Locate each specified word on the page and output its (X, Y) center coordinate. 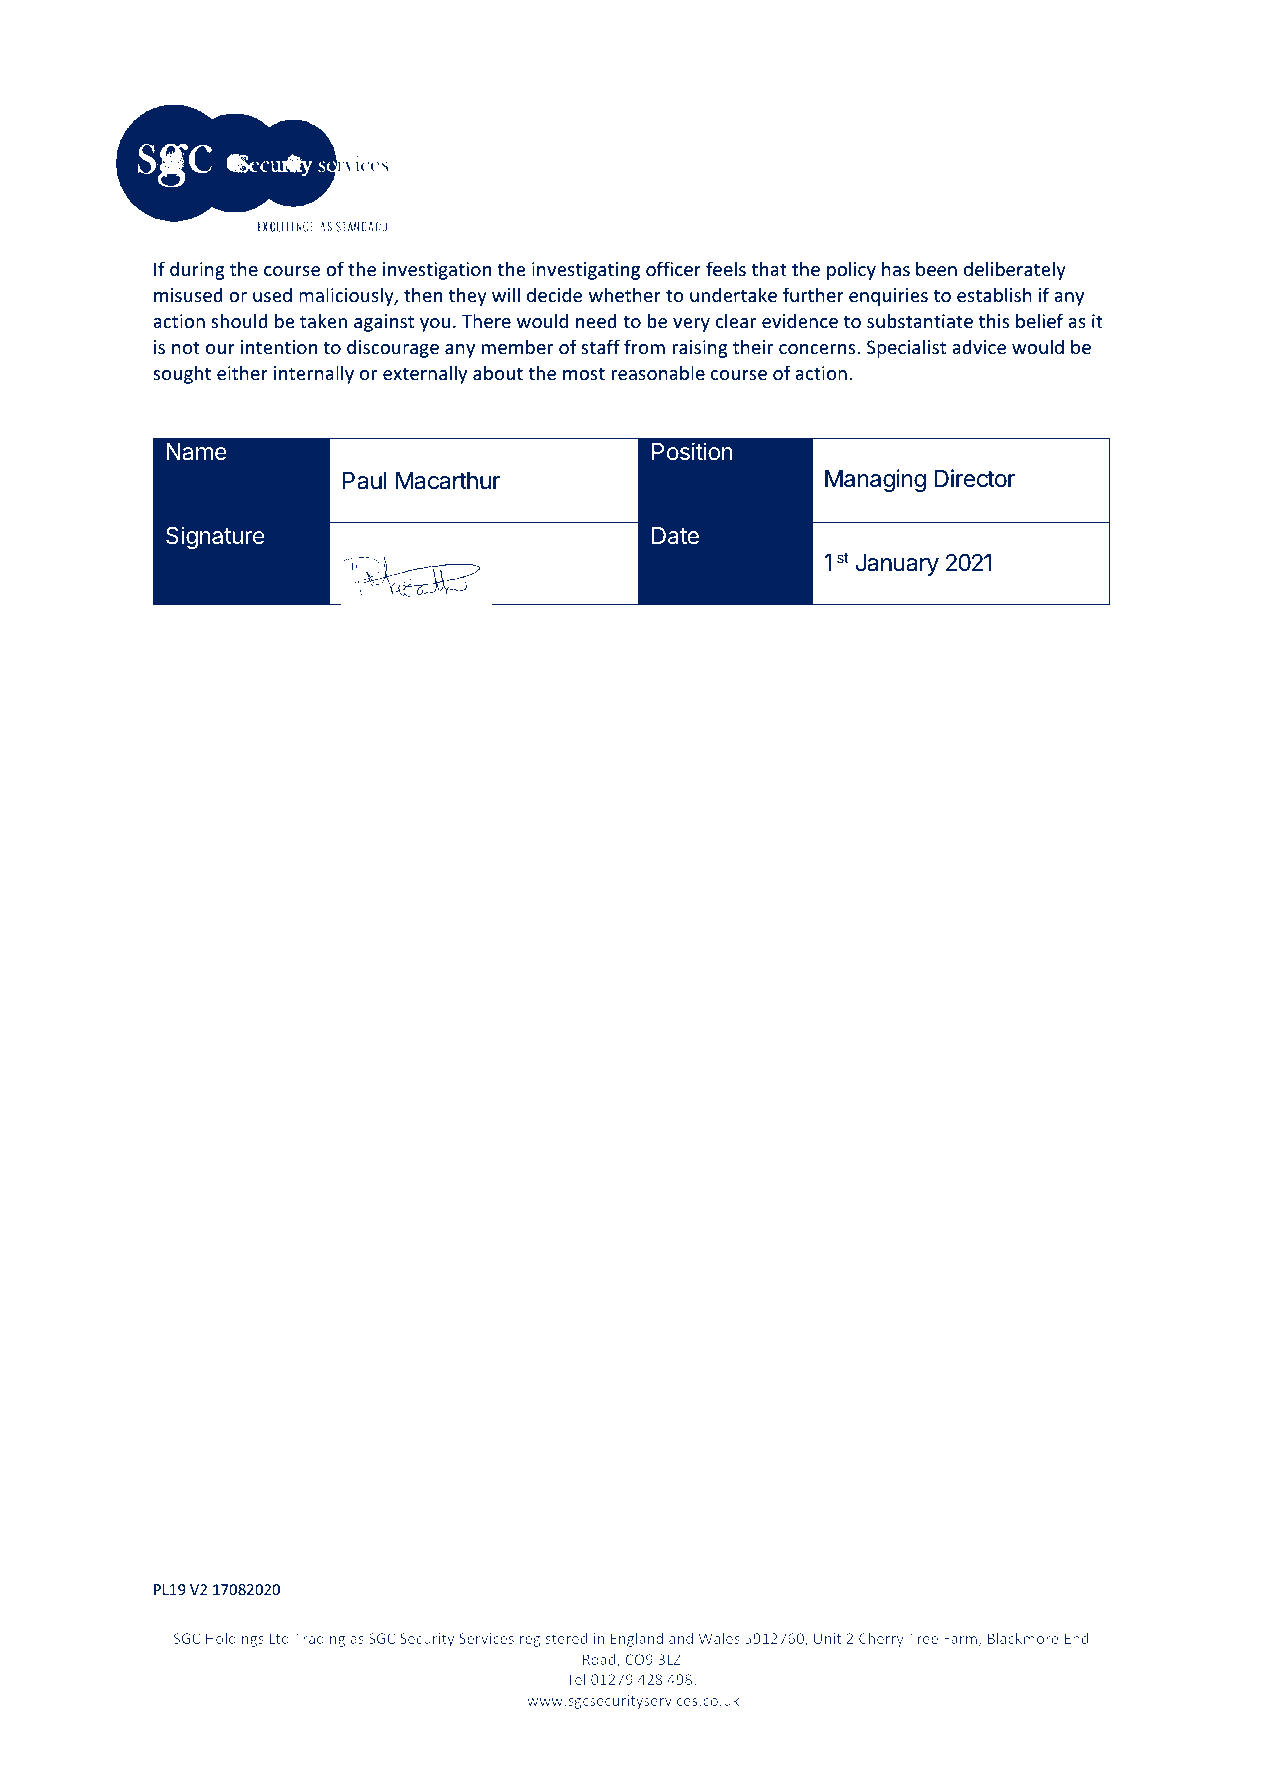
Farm (962, 1639)
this (994, 320)
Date (675, 536)
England (637, 1639)
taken (323, 320)
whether (625, 294)
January (897, 565)
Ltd (279, 1638)
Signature (215, 537)
